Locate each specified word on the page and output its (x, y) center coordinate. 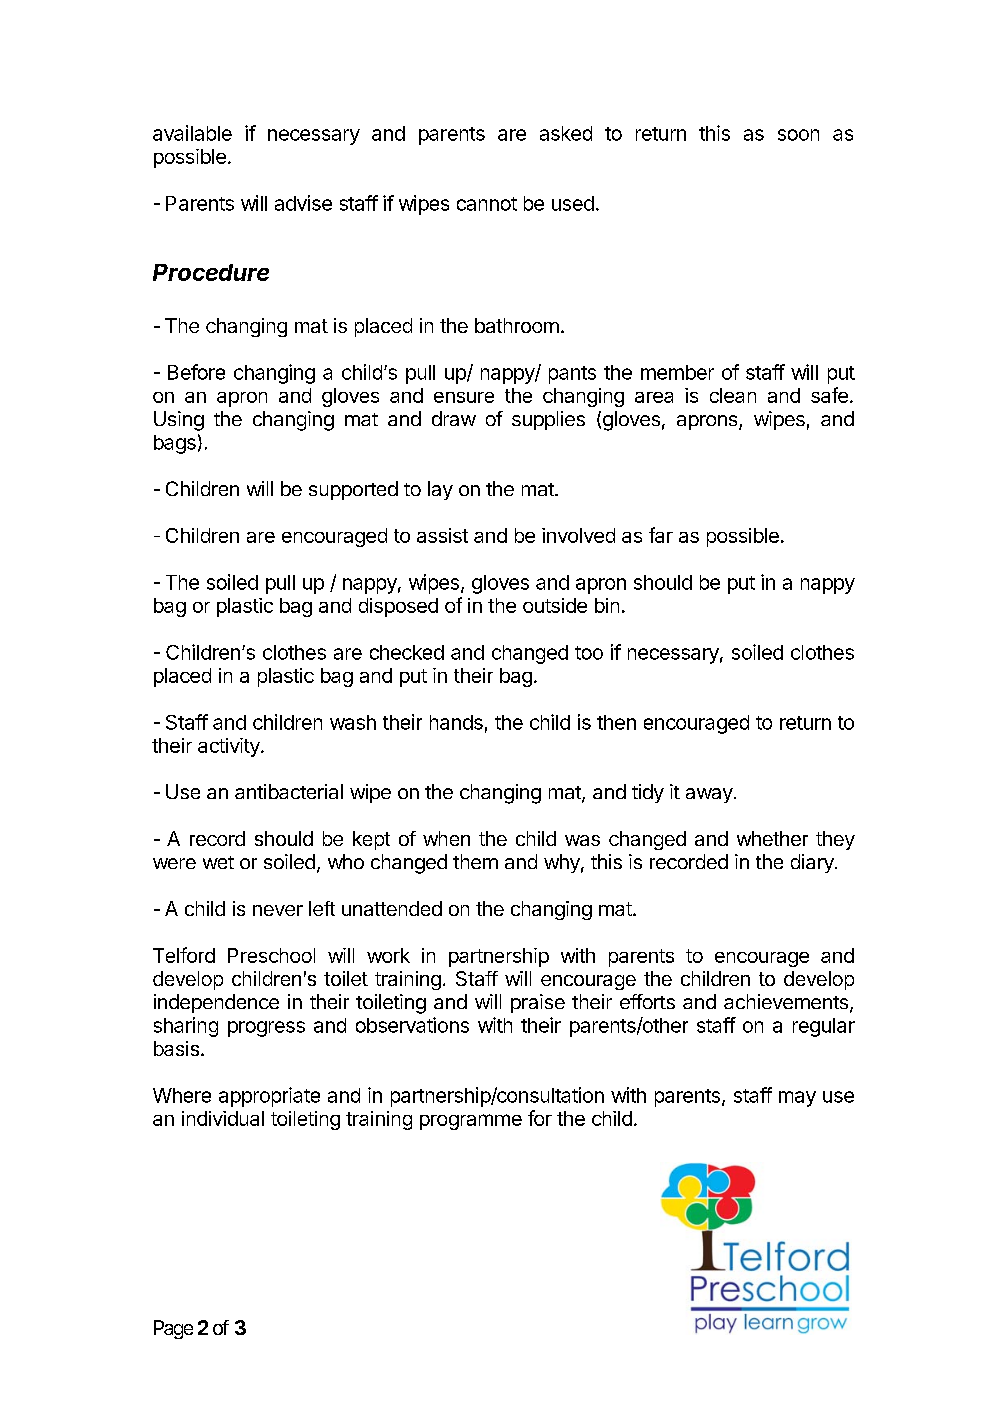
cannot (487, 204)
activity (230, 747)
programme (471, 1122)
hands (456, 722)
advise (303, 203)
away (709, 795)
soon (798, 135)
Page (173, 1329)
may (797, 1099)
